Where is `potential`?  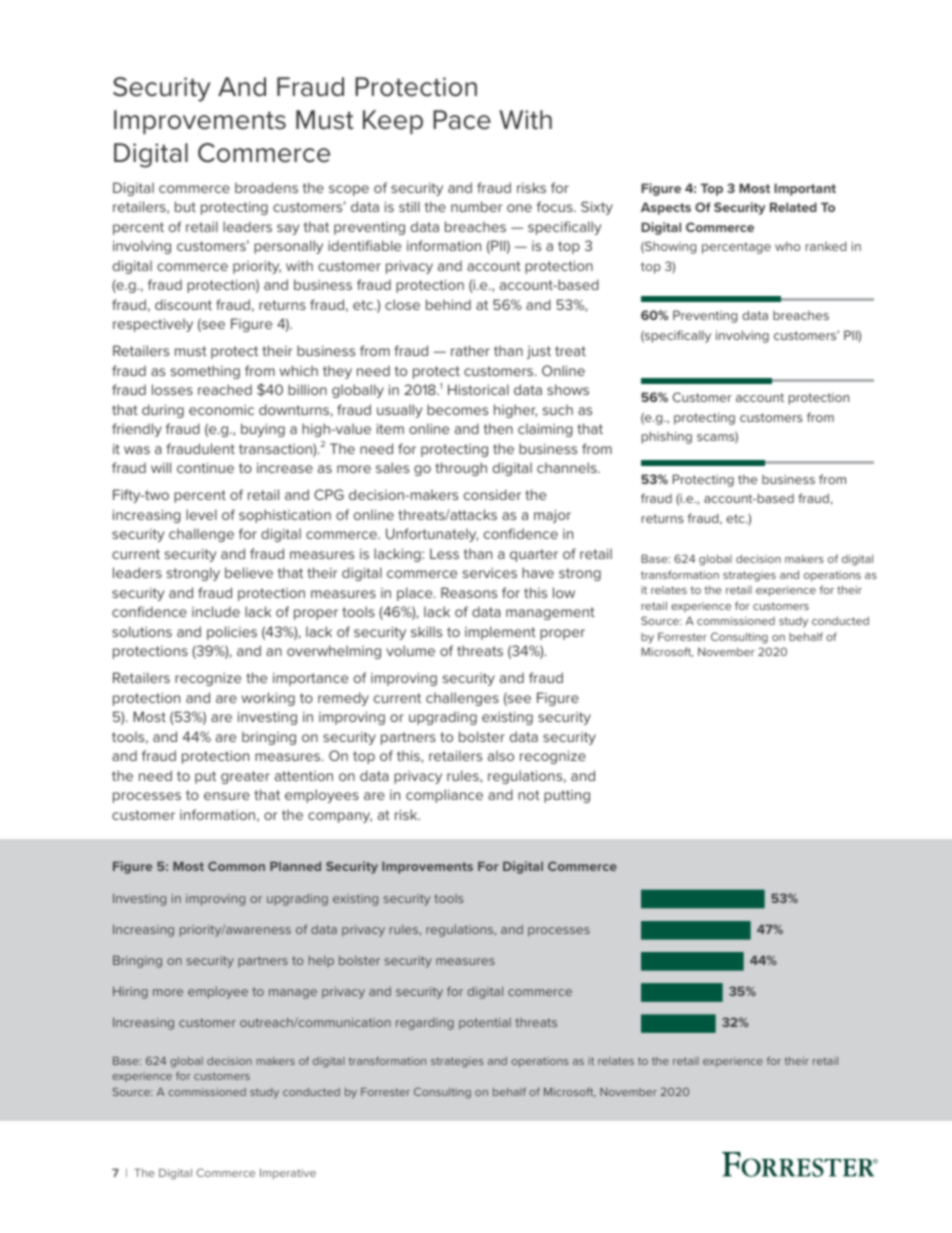
potential is located at coordinates (485, 1024).
